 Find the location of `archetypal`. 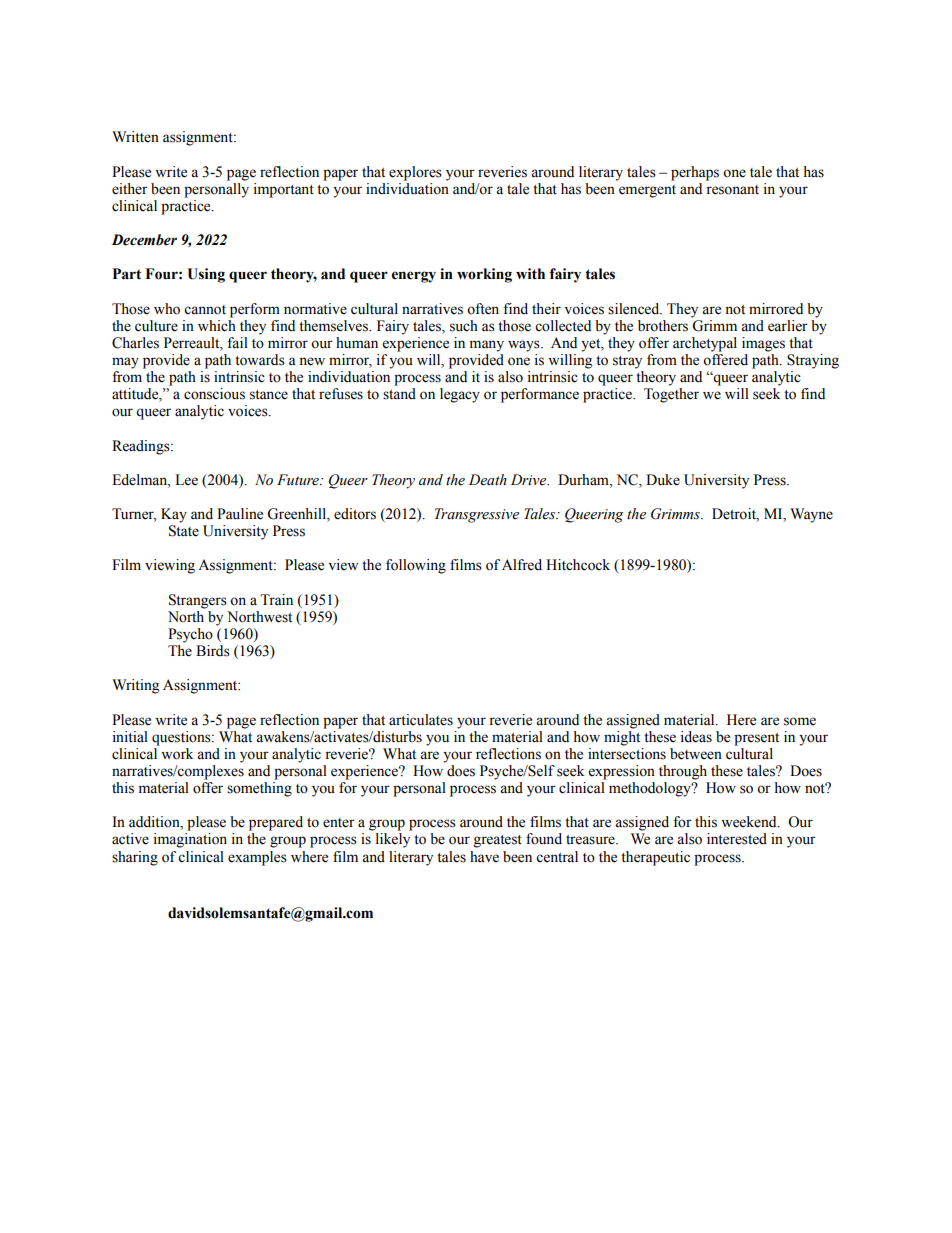

archetypal is located at coordinates (705, 344).
